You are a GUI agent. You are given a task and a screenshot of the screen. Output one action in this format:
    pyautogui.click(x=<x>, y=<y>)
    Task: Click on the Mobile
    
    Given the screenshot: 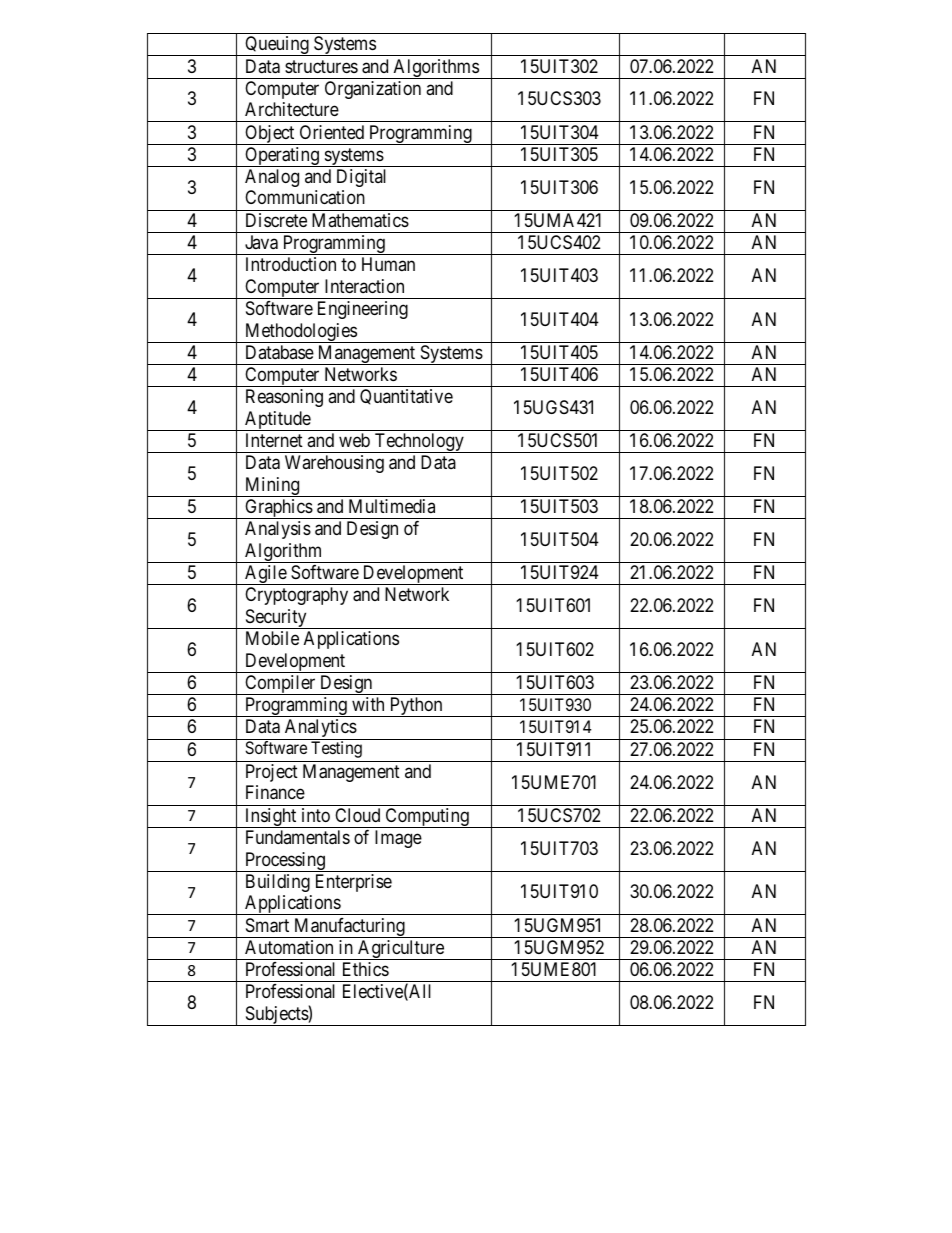 What is the action you would take?
    pyautogui.click(x=272, y=638)
